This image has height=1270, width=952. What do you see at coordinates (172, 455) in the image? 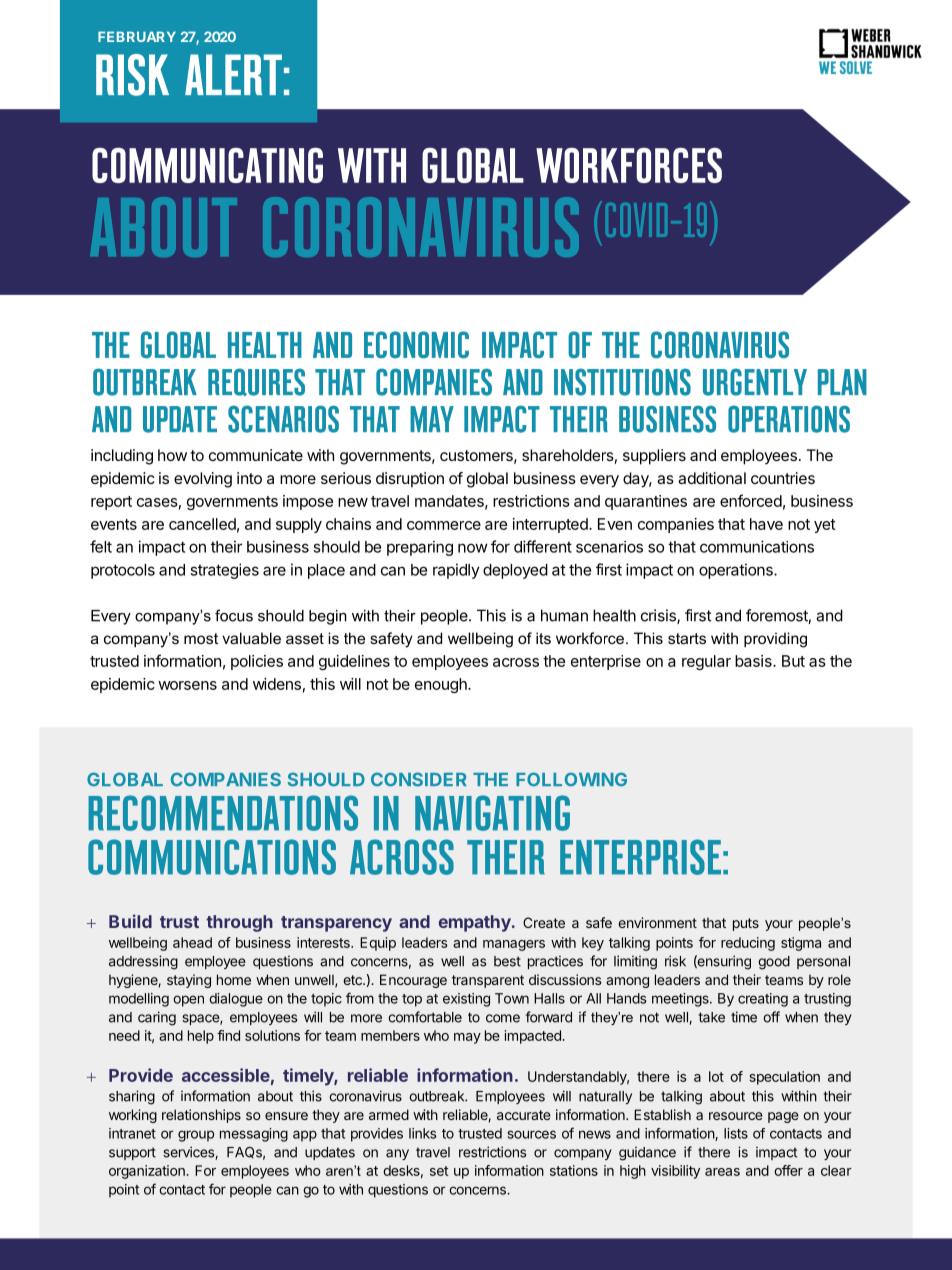
I see `how` at bounding box center [172, 455].
